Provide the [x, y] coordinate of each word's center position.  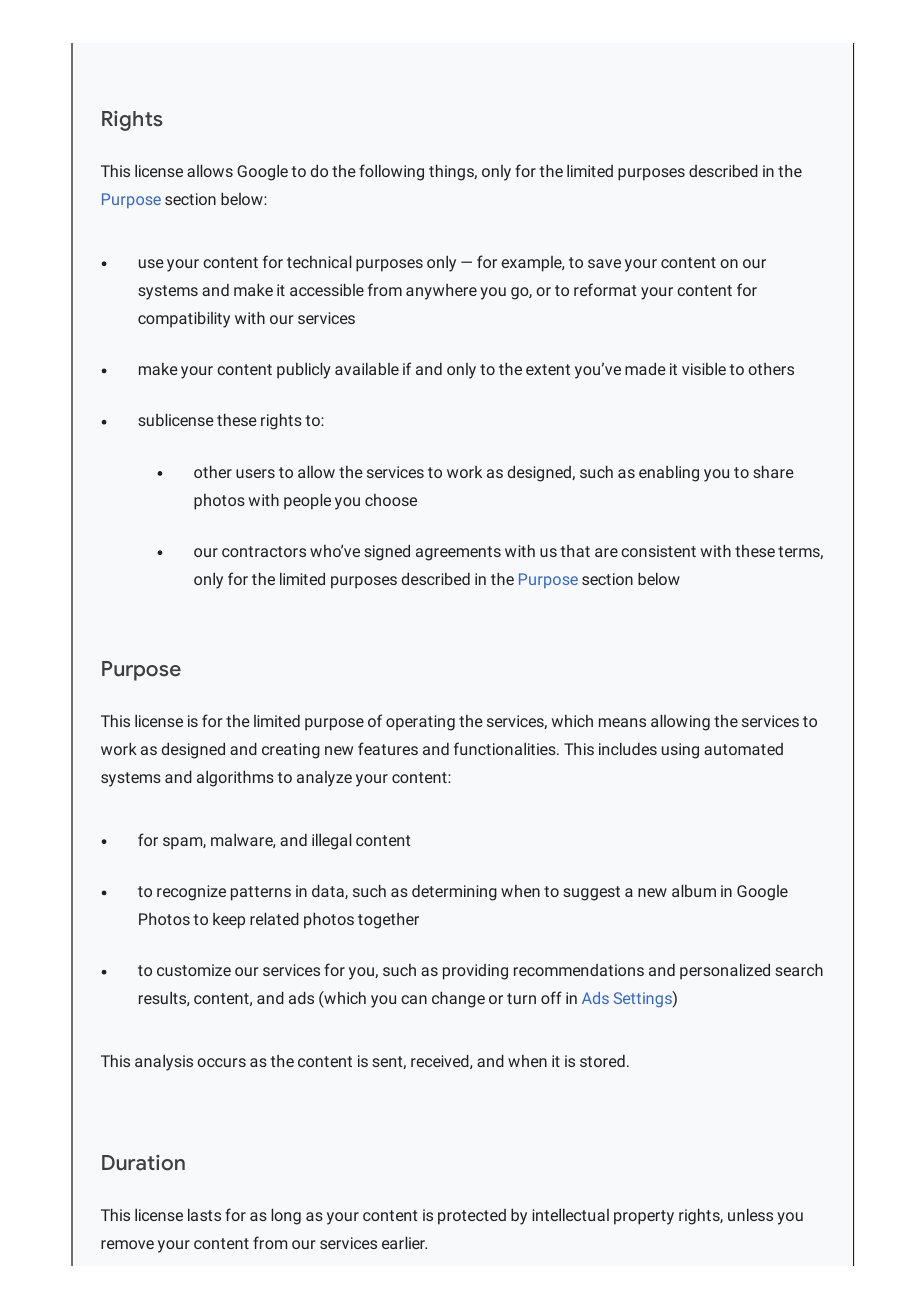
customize [194, 970]
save [604, 263]
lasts [204, 1214]
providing [475, 972]
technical [319, 261]
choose [391, 500]
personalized [725, 971]
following [391, 172]
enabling [669, 473]
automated [743, 749]
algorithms [235, 778]
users [255, 473]
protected [472, 1217]
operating [420, 723]
